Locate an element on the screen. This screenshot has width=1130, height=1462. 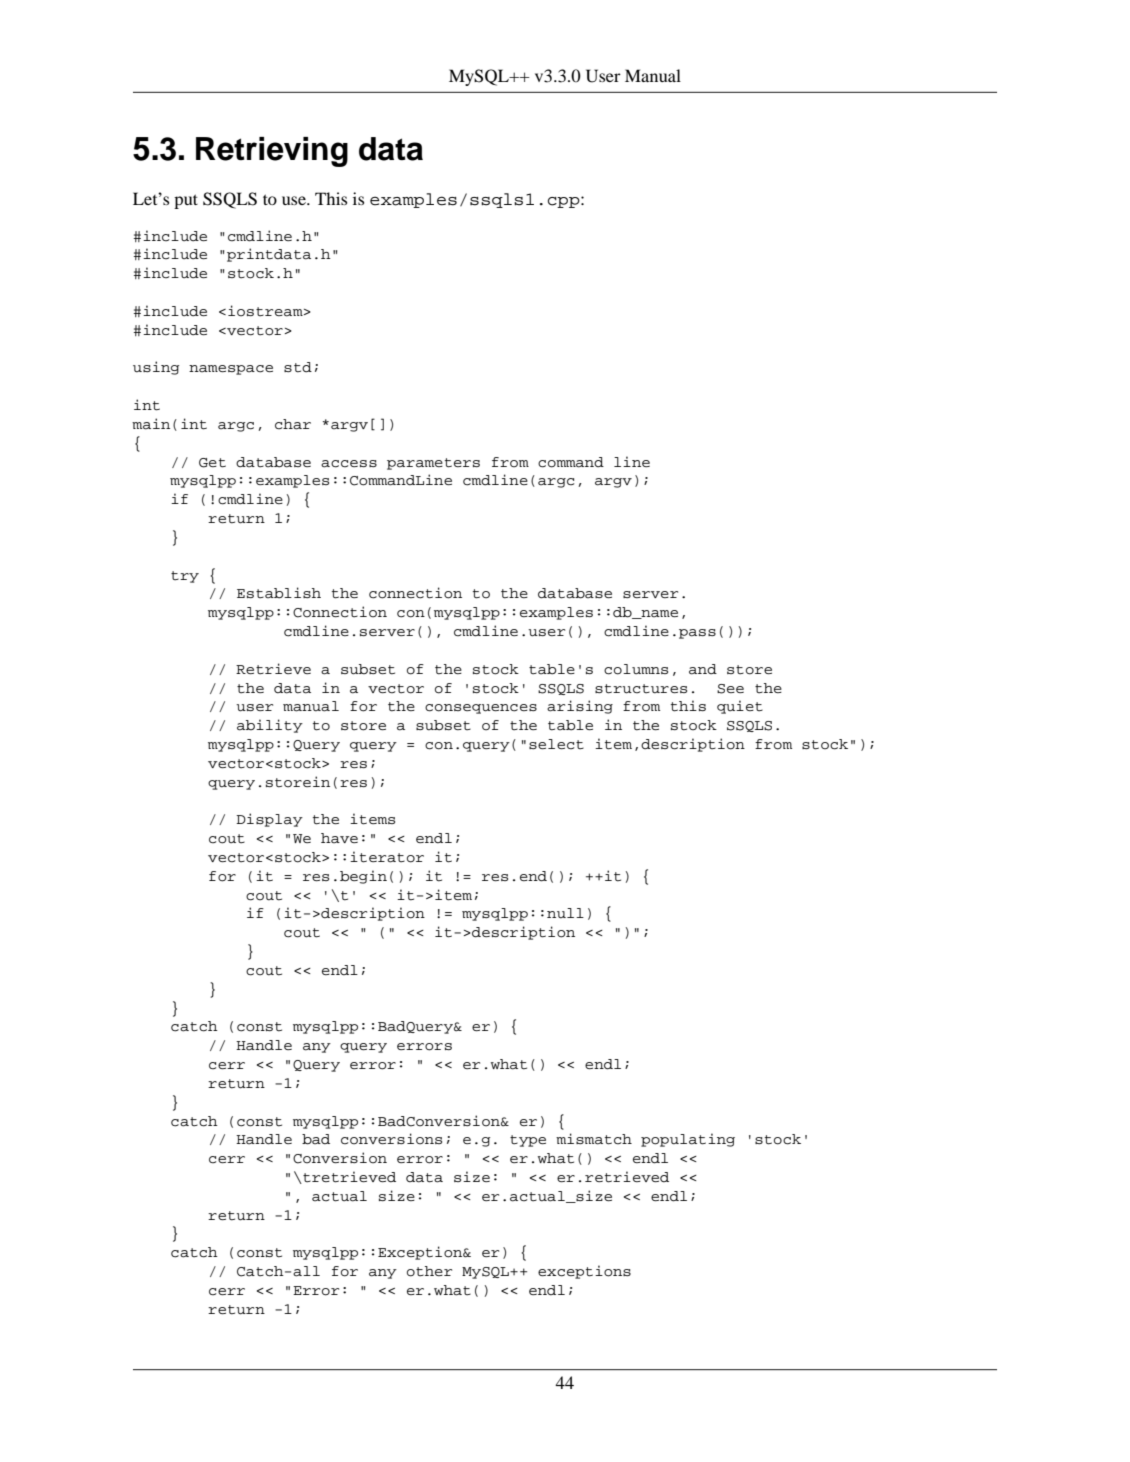
other is located at coordinates (429, 1271).
